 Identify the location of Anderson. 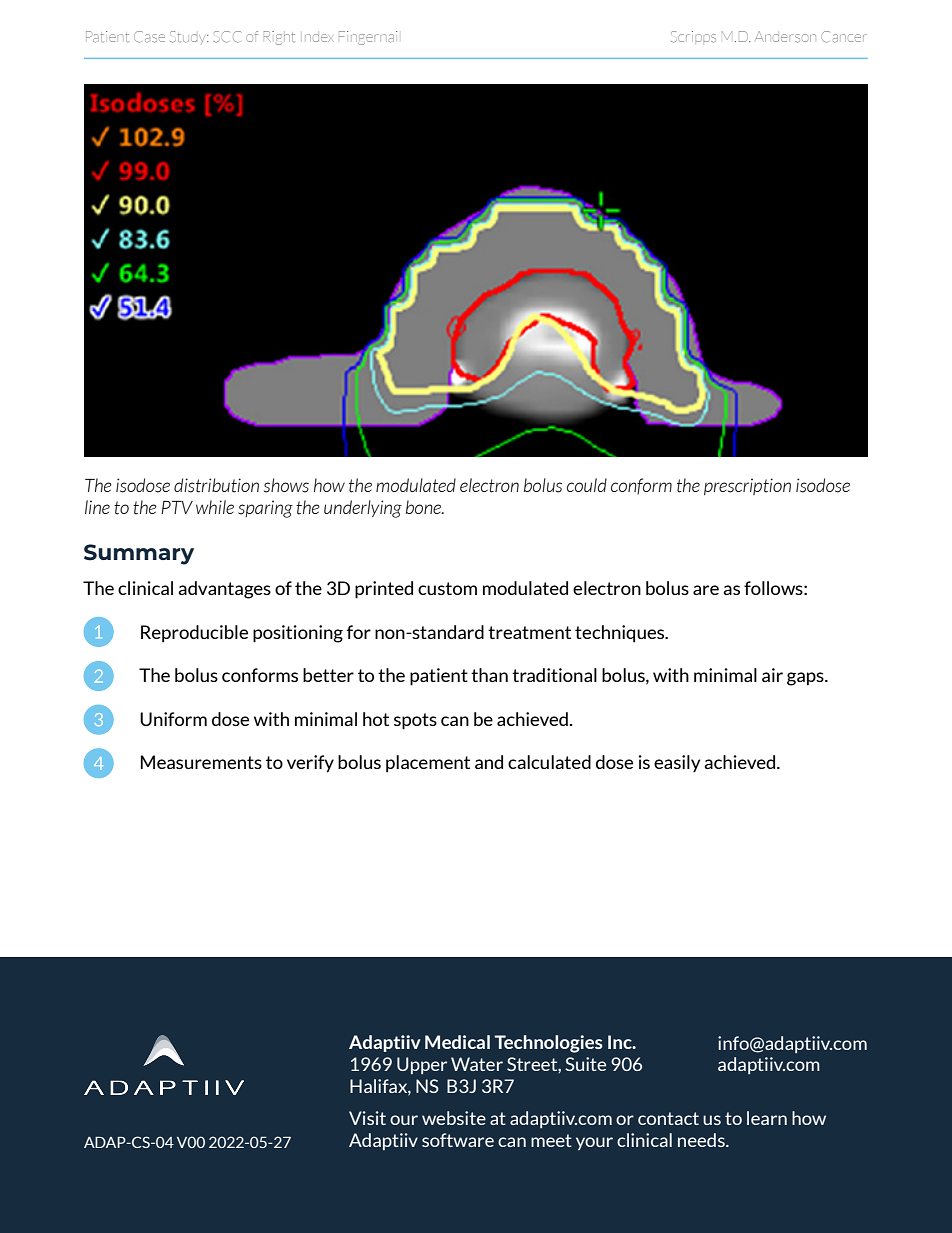
(785, 37).
